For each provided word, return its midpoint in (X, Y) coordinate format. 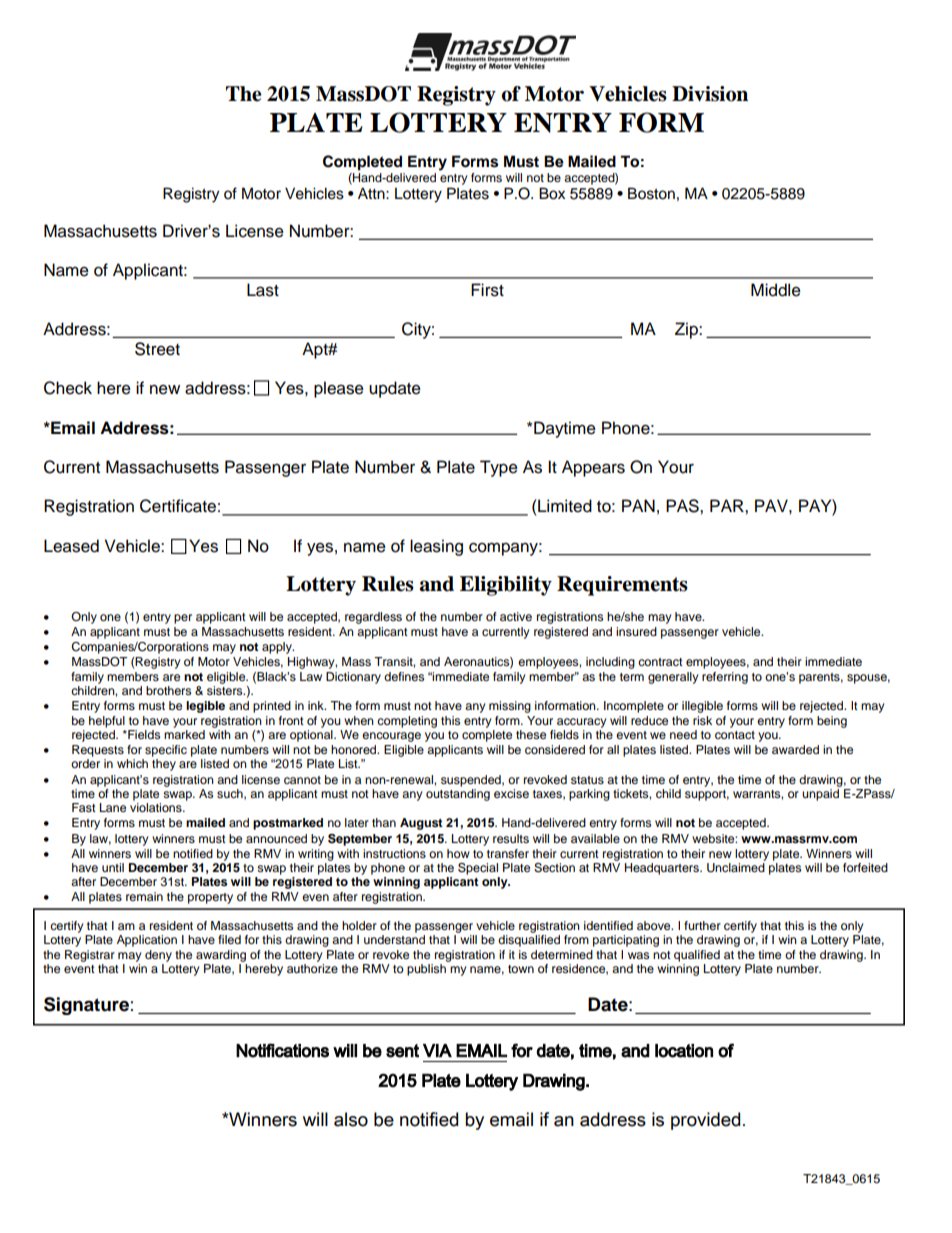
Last (263, 290)
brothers (168, 690)
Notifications (282, 1050)
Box (552, 193)
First (487, 290)
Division (710, 94)
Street (157, 349)
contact (735, 735)
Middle (776, 290)
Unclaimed (736, 868)
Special (478, 869)
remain (144, 896)
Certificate (178, 506)
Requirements (622, 586)
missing (510, 707)
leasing (436, 547)
